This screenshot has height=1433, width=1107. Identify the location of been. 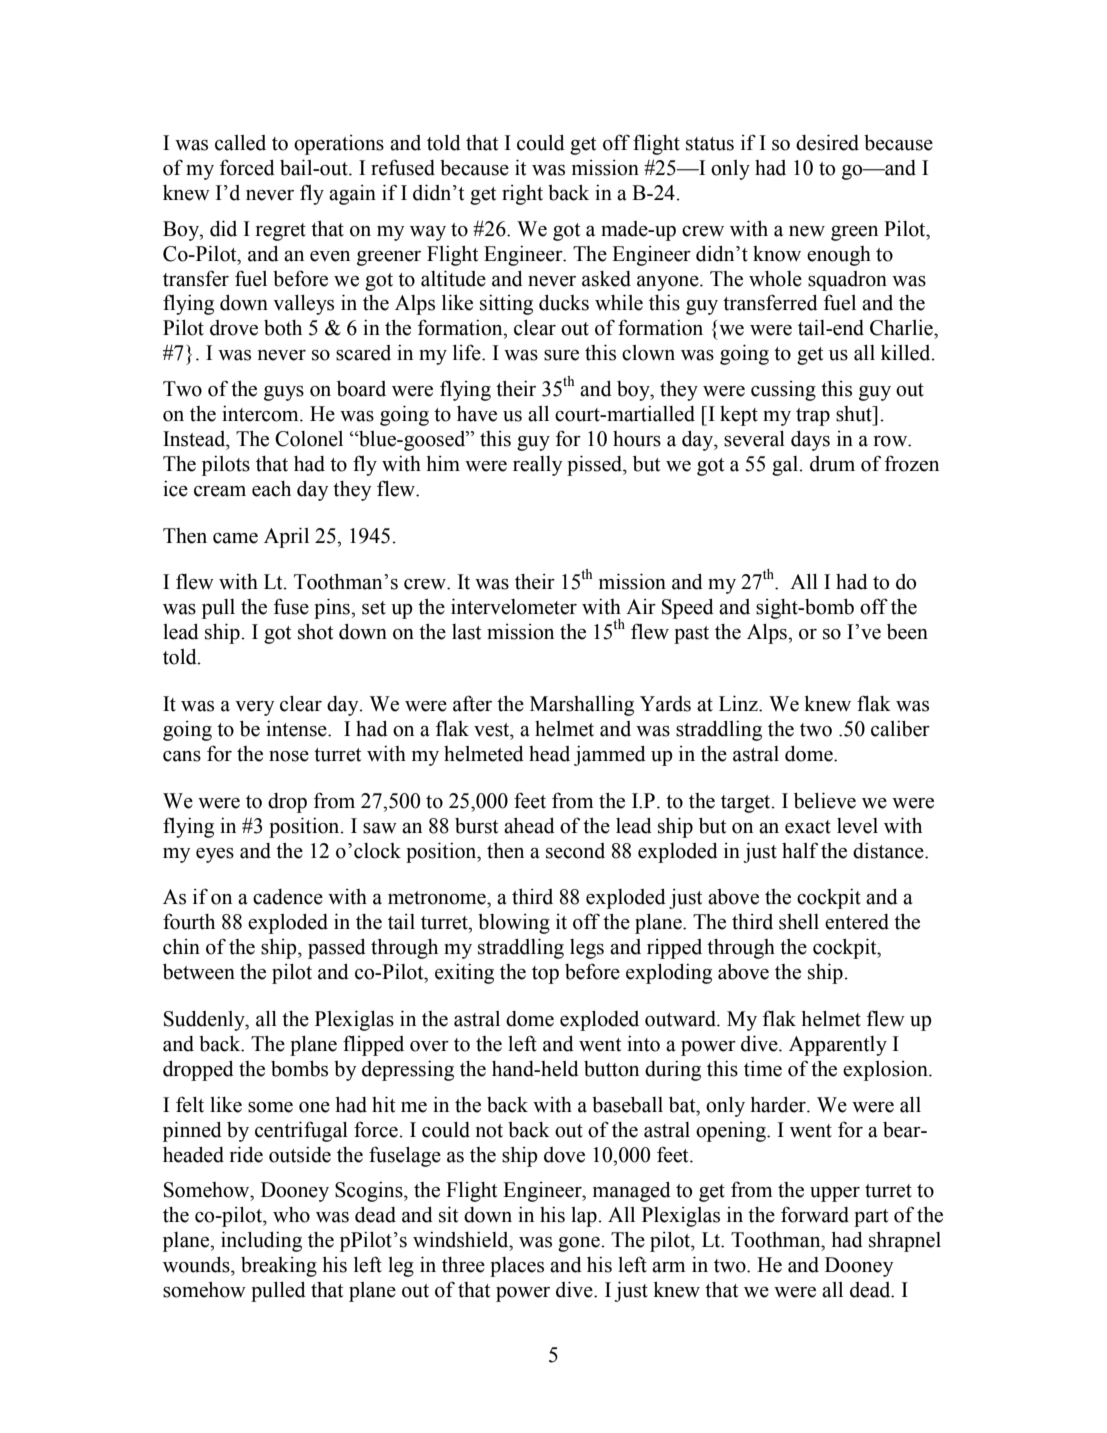
(907, 631).
